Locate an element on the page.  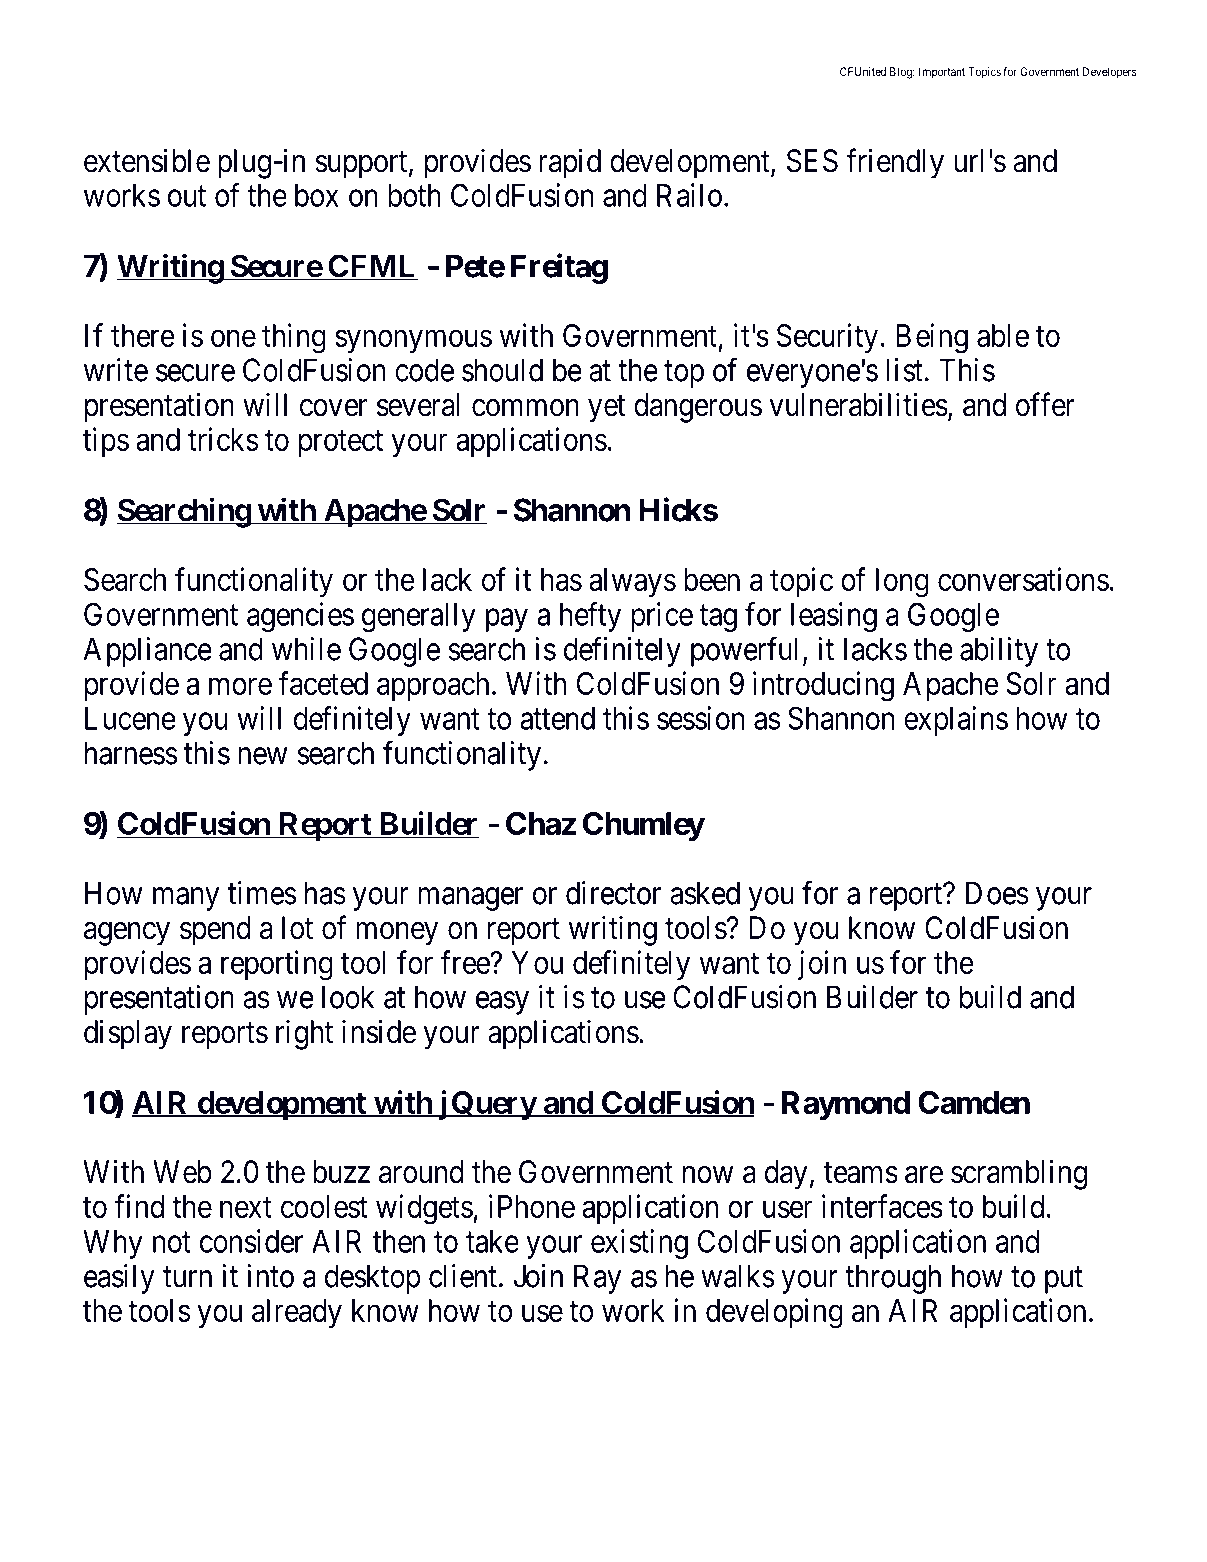
ability is located at coordinates (999, 652).
